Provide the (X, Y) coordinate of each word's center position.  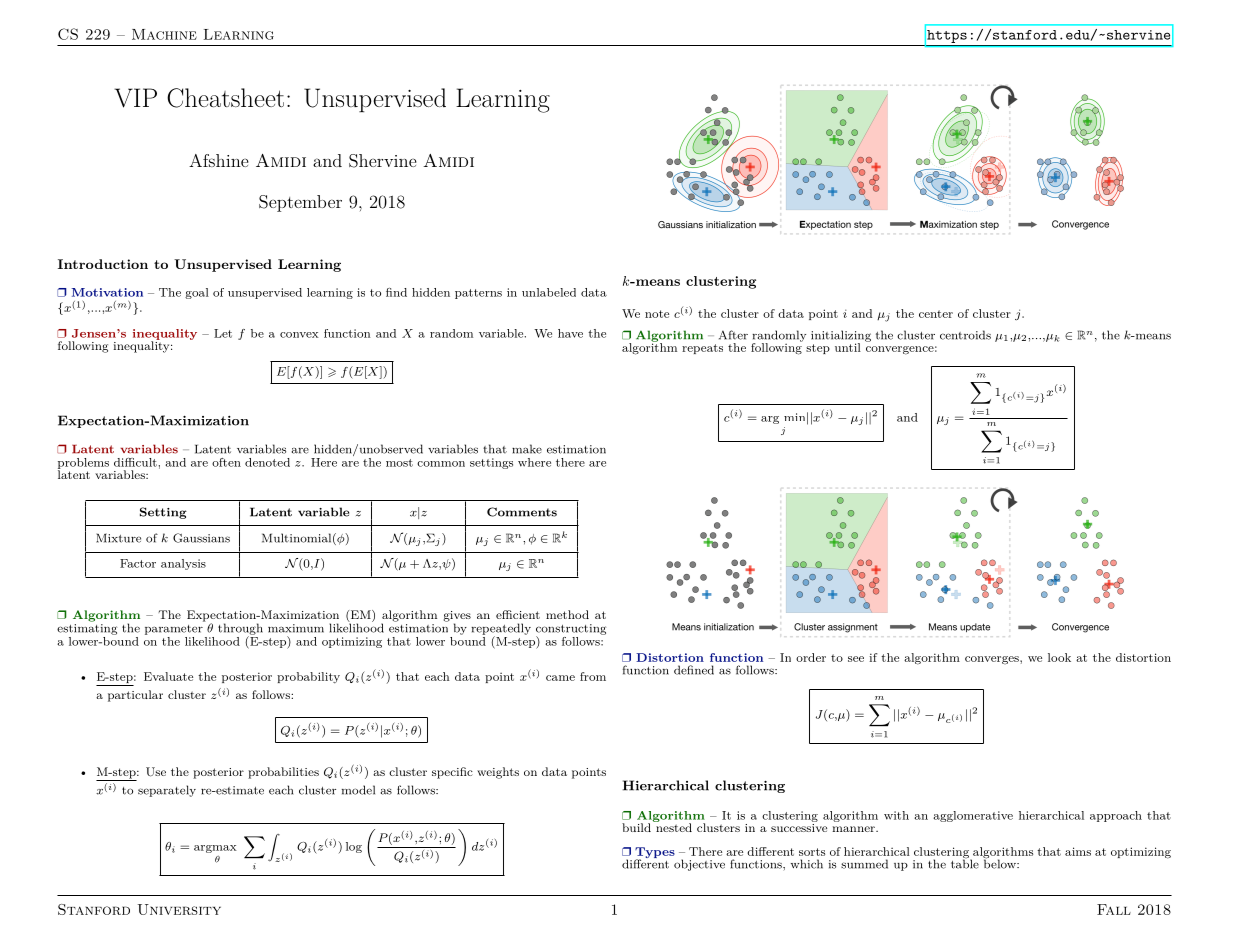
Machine (164, 34)
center (936, 314)
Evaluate (168, 676)
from (593, 676)
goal (197, 293)
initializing (841, 337)
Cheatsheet (225, 98)
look (1059, 657)
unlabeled (549, 292)
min (794, 417)
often (226, 462)
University (179, 909)
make (527, 449)
